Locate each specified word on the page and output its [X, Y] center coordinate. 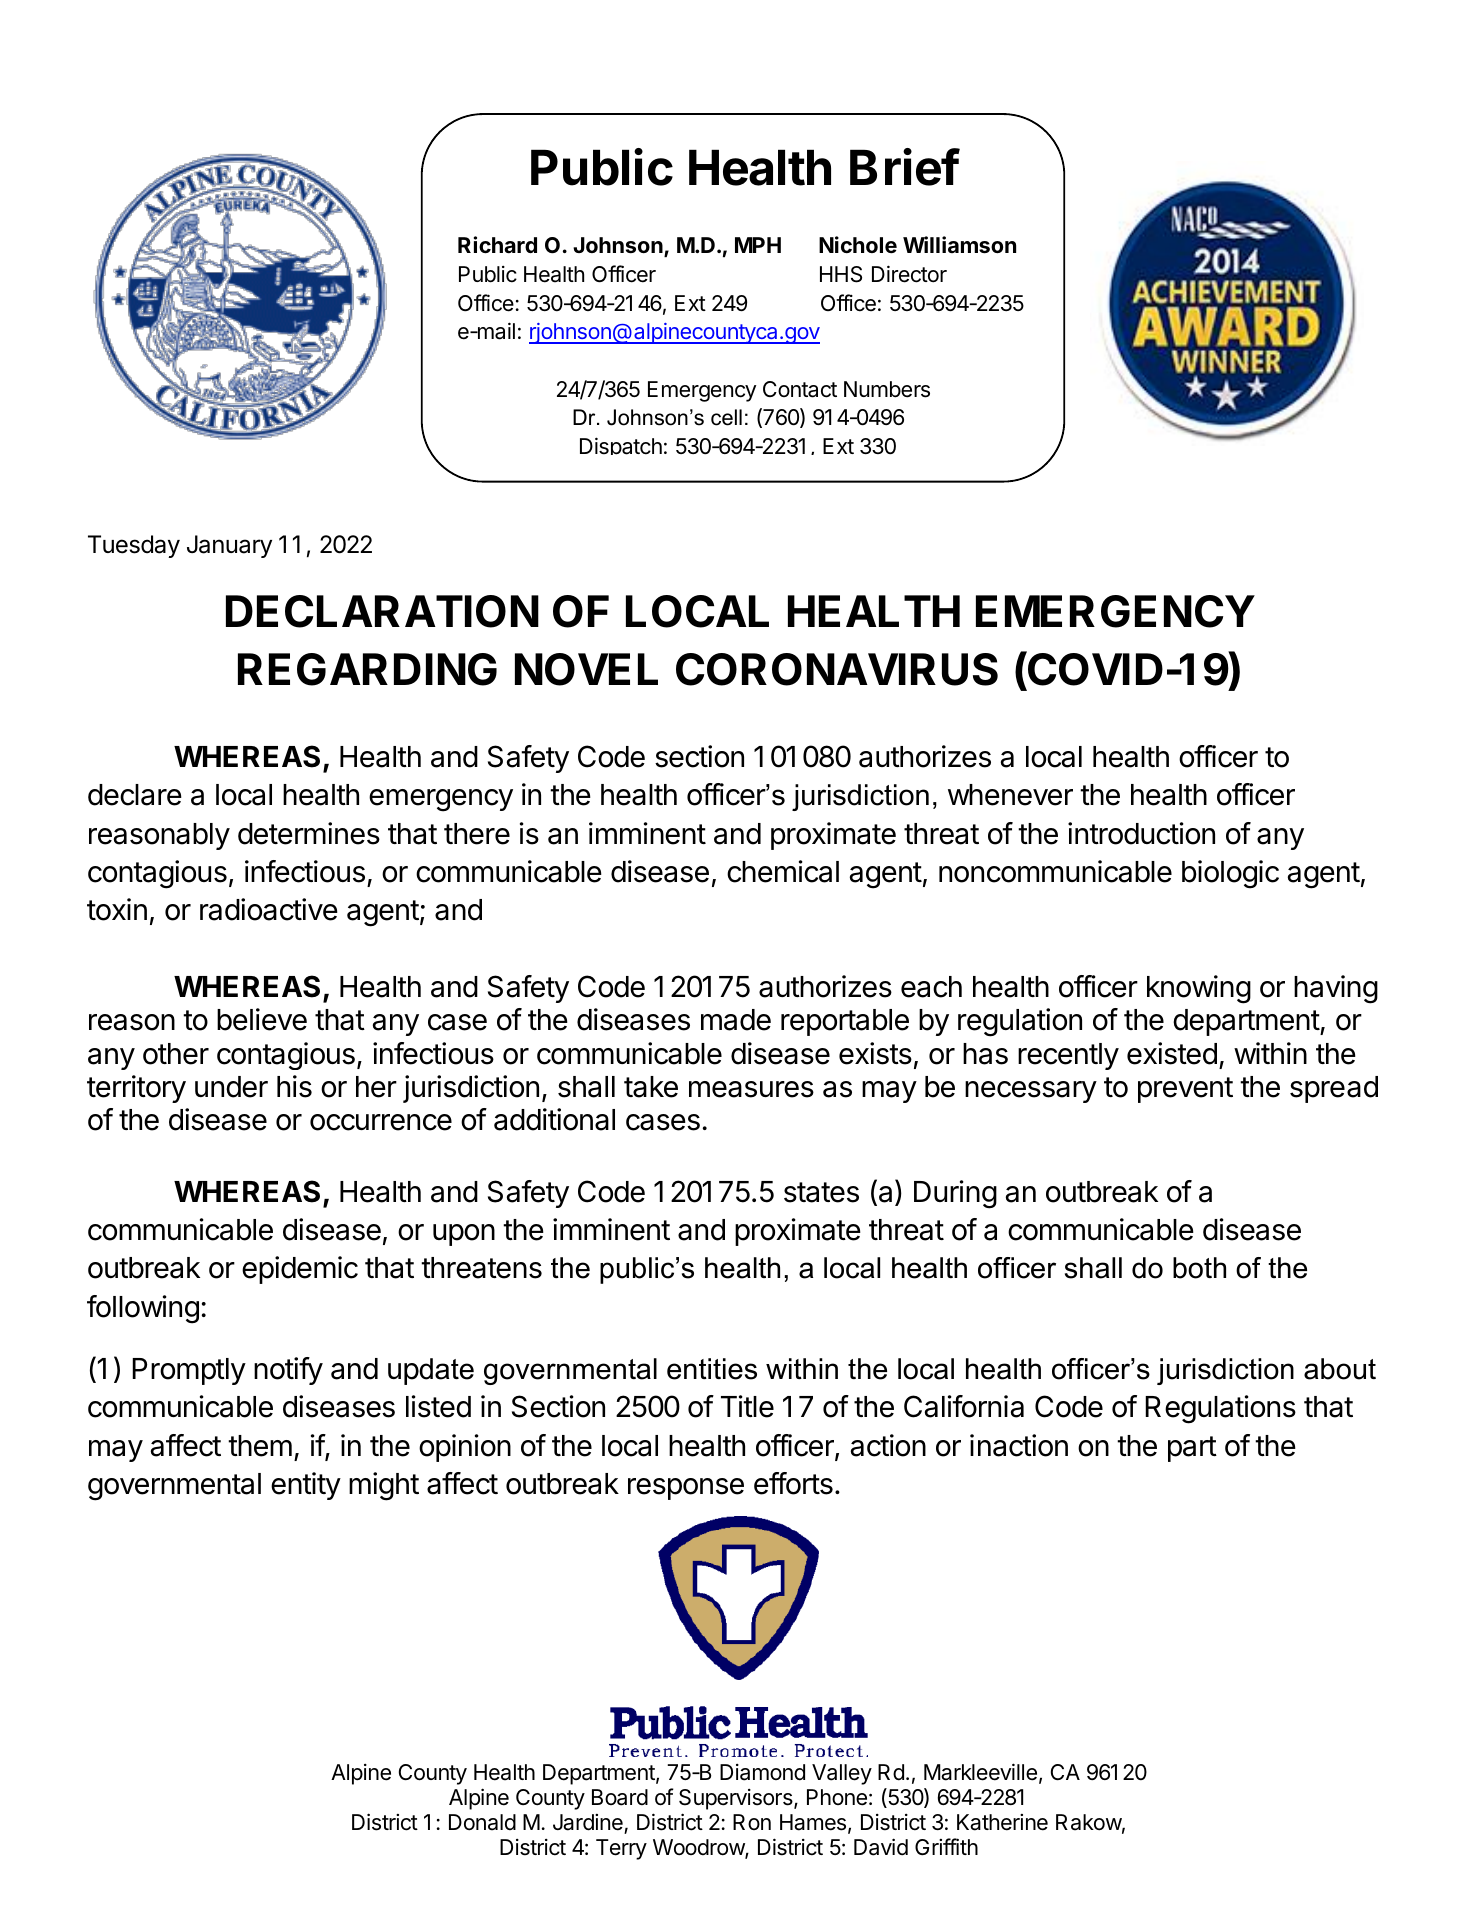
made [736, 1020]
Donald [482, 1822]
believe [262, 1019]
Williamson [959, 245]
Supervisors [737, 1799]
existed [1172, 1053]
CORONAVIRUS [837, 669]
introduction [1141, 833]
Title [747, 1406]
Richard [497, 245]
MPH [758, 245]
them [260, 1446]
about [1340, 1369]
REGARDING [367, 669]
